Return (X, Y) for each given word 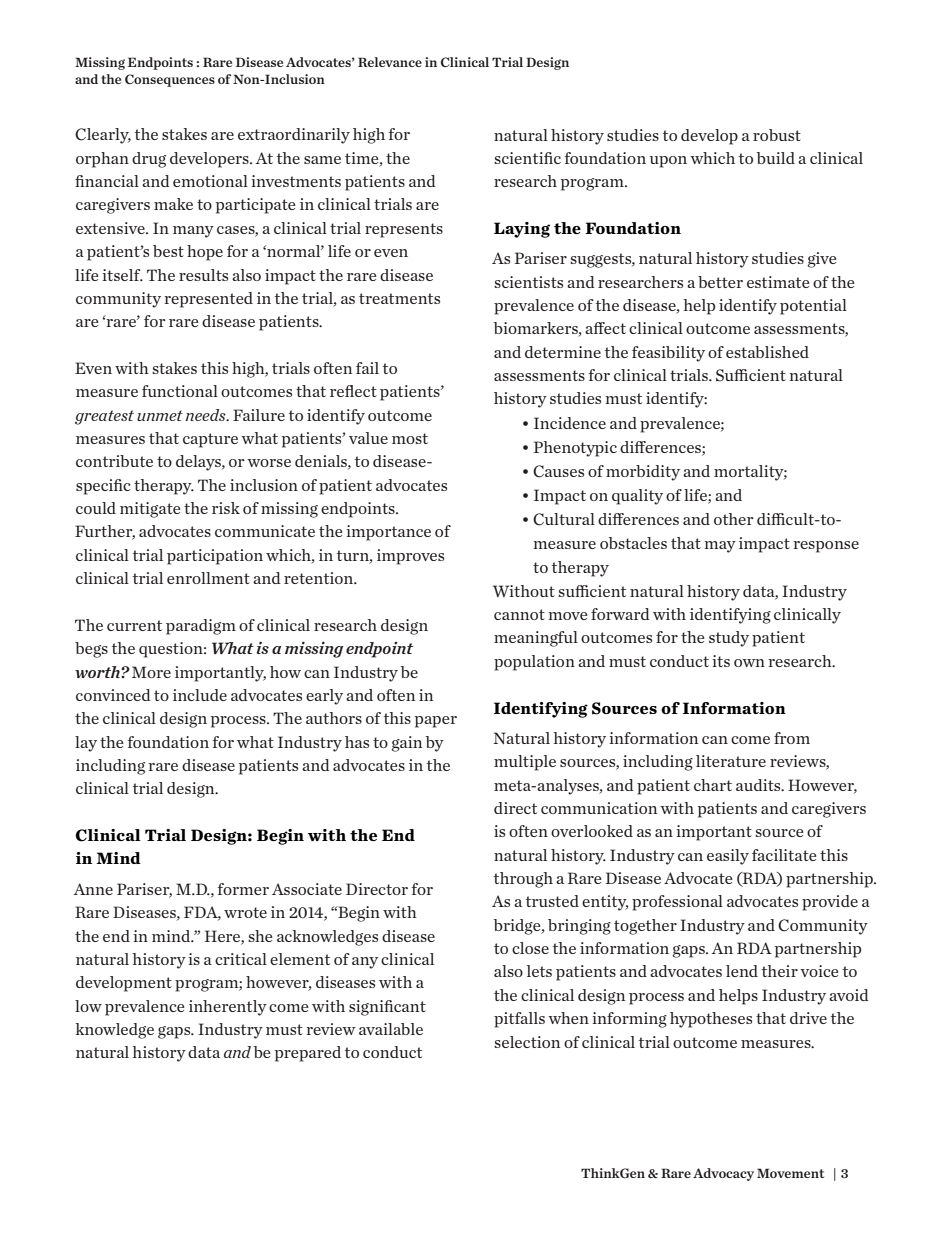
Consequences (170, 80)
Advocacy (723, 1174)
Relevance (390, 62)
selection (527, 1042)
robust (777, 135)
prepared (308, 1054)
